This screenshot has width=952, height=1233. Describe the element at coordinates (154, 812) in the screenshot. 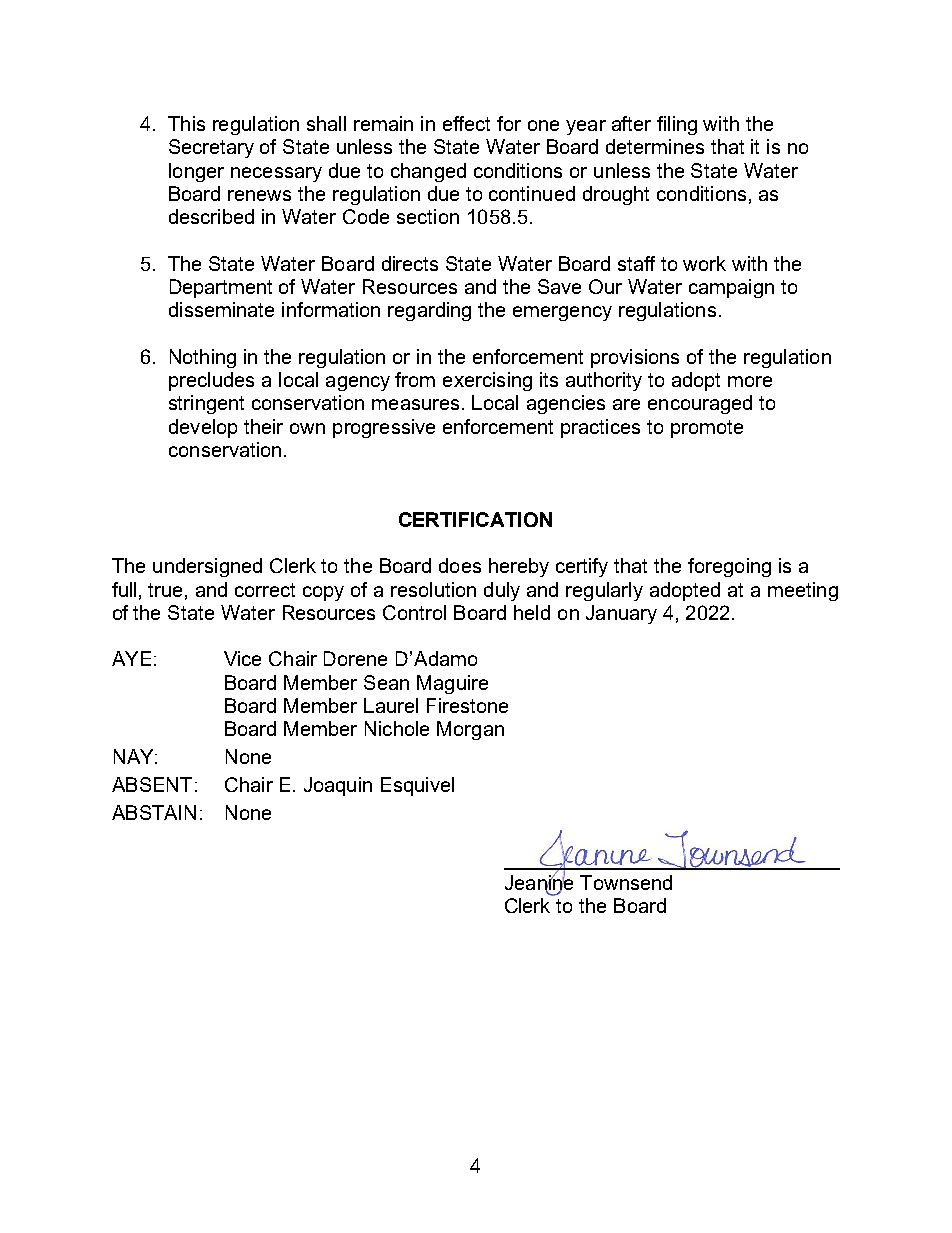

I see `ABSTAIN` at that location.
